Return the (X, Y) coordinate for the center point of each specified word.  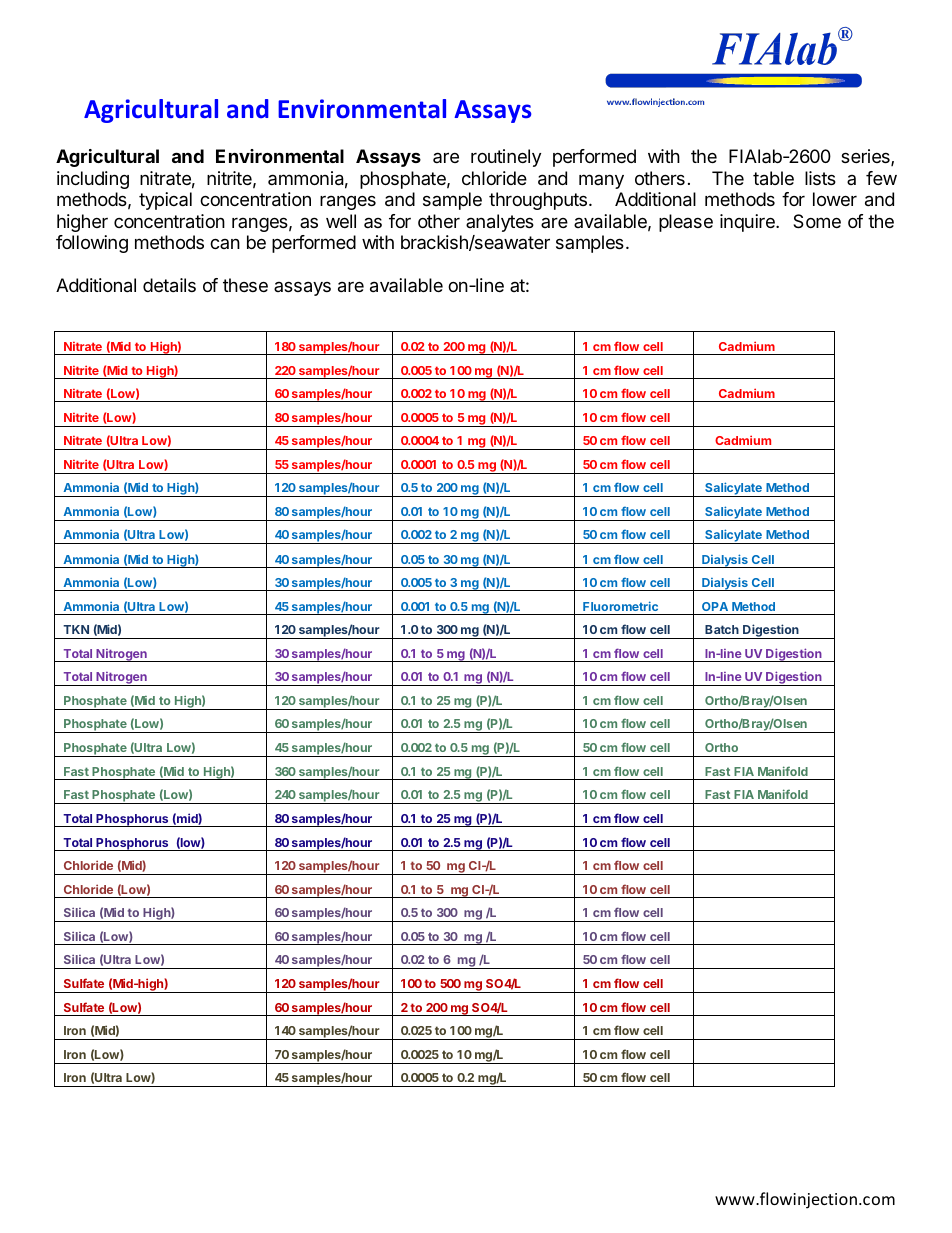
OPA (715, 606)
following (92, 244)
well (341, 221)
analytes (500, 223)
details (169, 285)
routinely (506, 158)
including (93, 180)
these (245, 285)
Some (817, 221)
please (686, 223)
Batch (722, 629)
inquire (748, 223)
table (773, 178)
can (225, 244)
